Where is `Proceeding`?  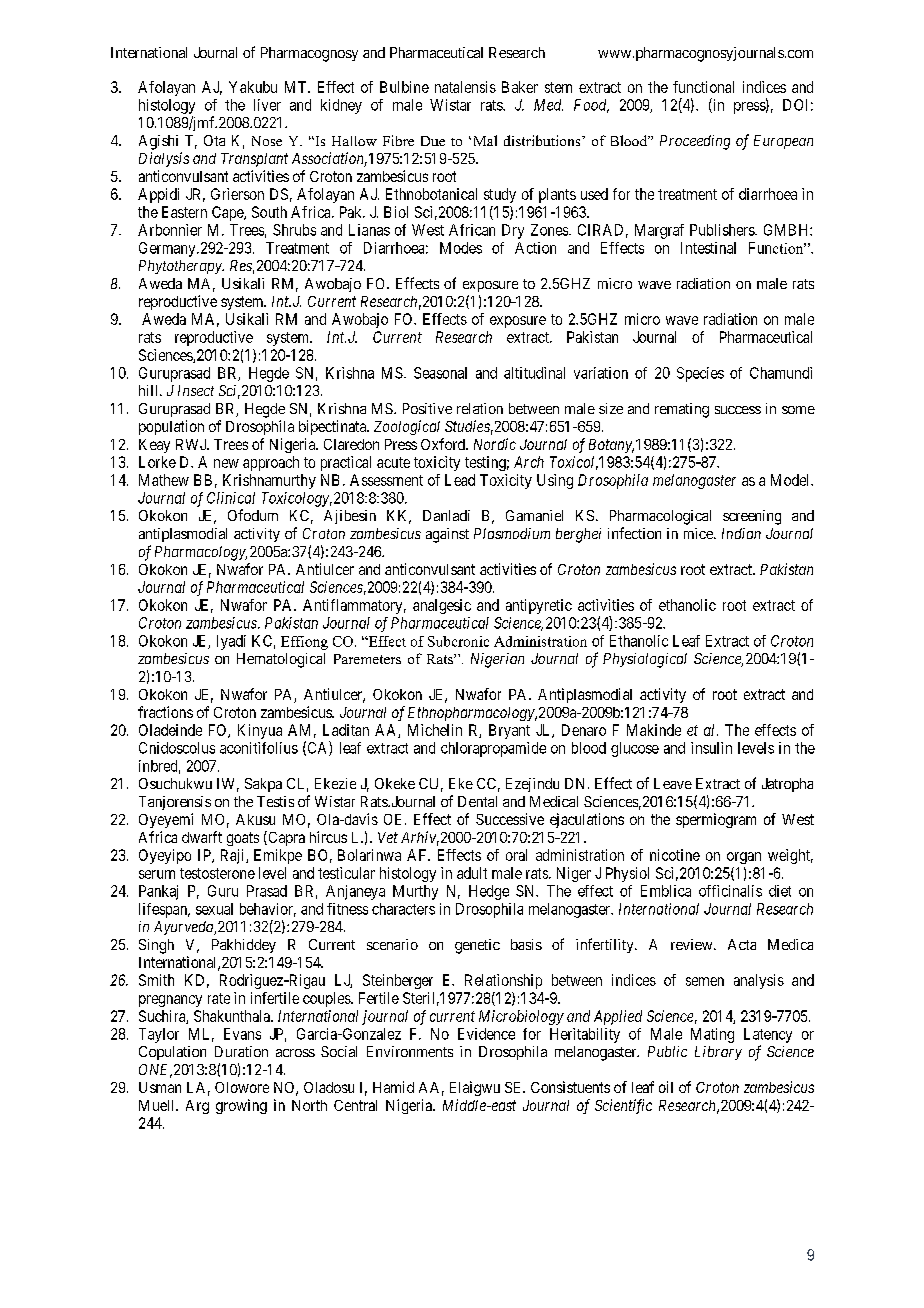
Proceeding is located at coordinates (695, 142).
